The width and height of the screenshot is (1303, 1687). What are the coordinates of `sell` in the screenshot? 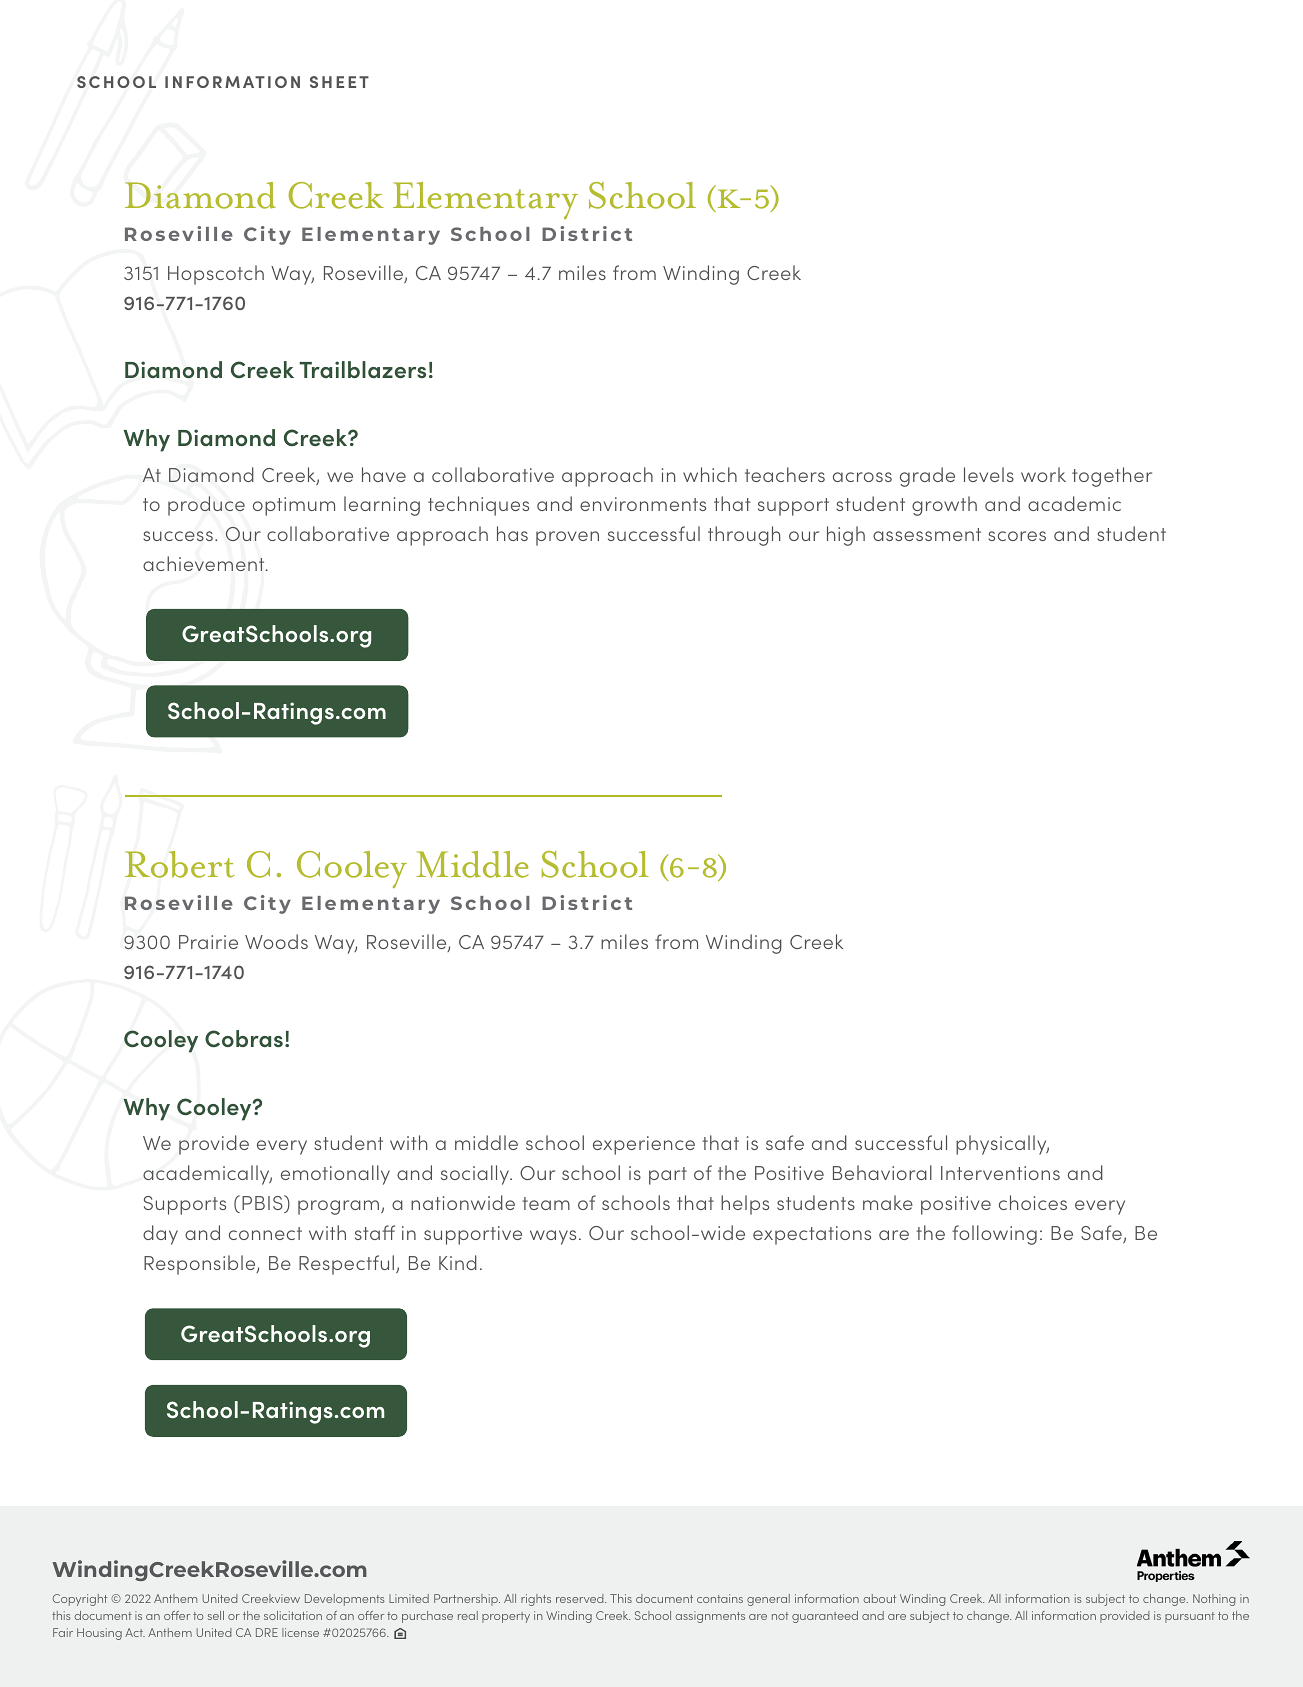 It's located at (216, 1615).
